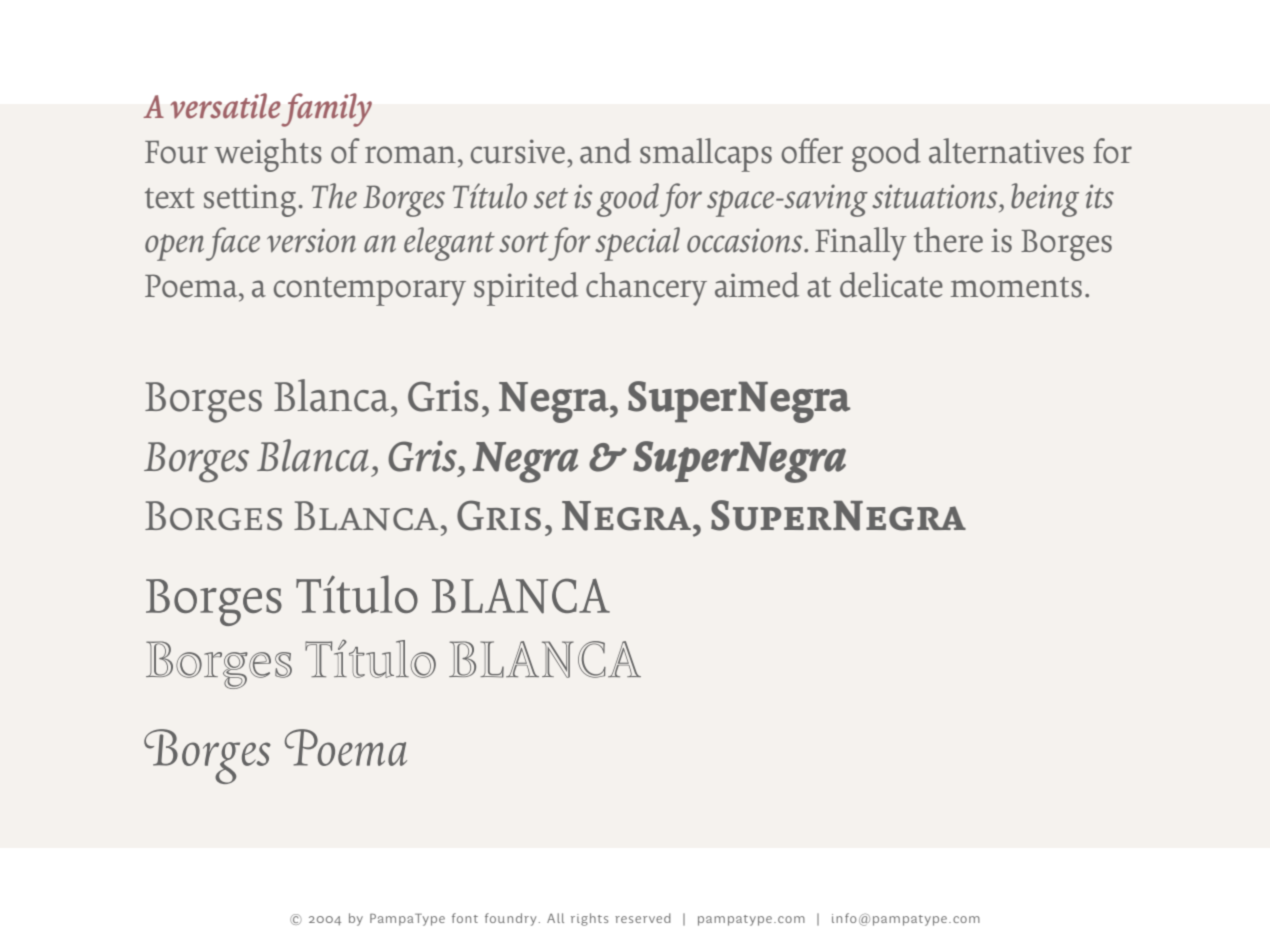 The height and width of the screenshot is (952, 1270). I want to click on alternatives, so click(1006, 151).
